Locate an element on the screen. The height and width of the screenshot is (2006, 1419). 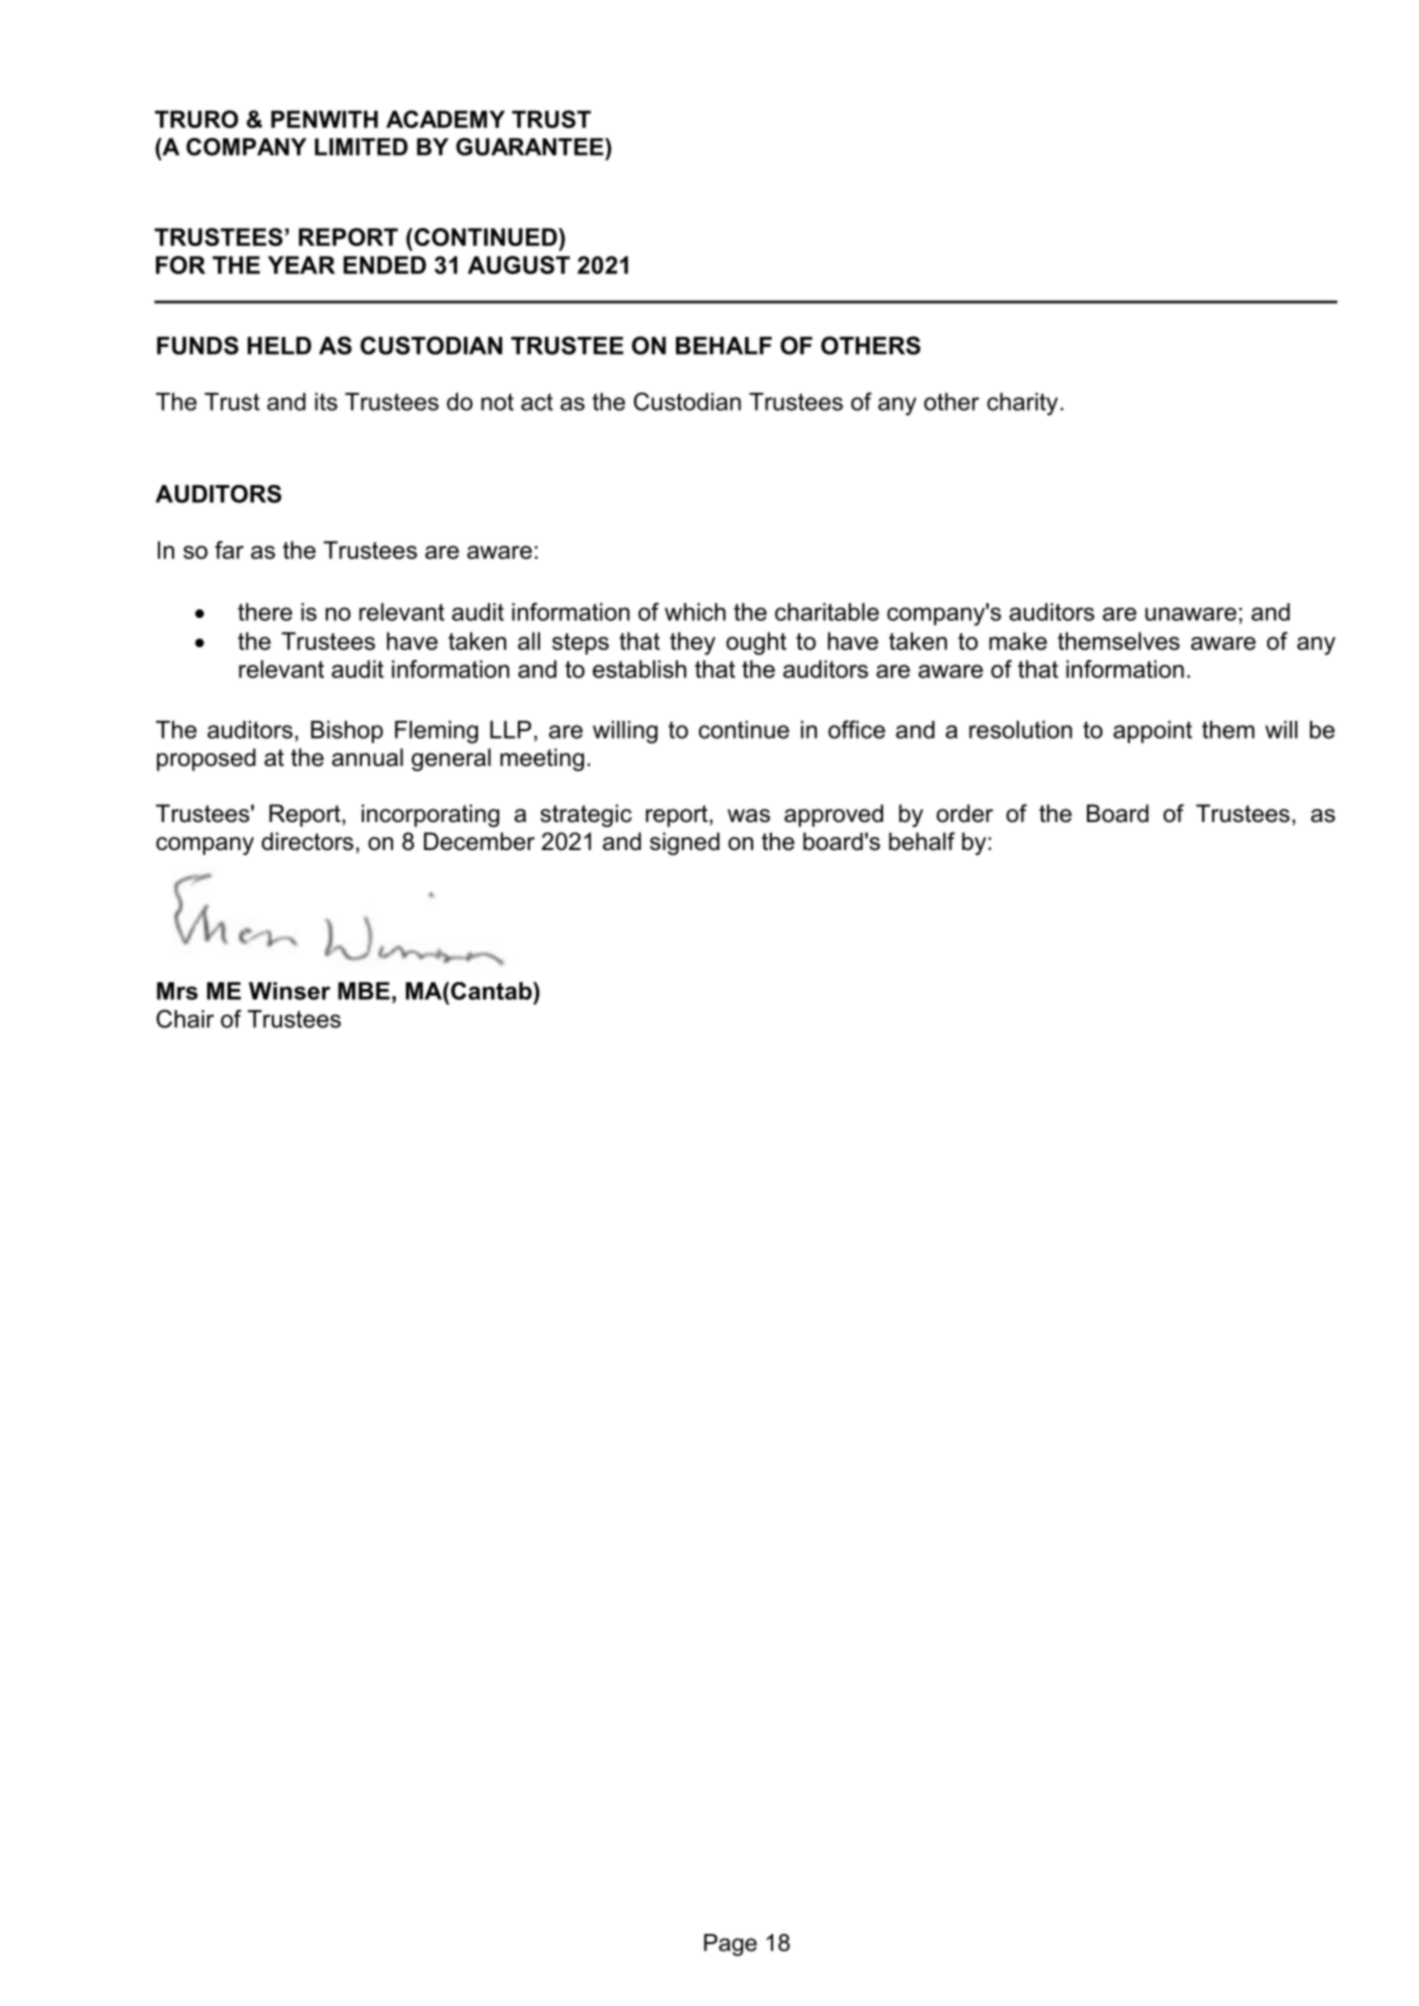
Mrs is located at coordinates (177, 991).
